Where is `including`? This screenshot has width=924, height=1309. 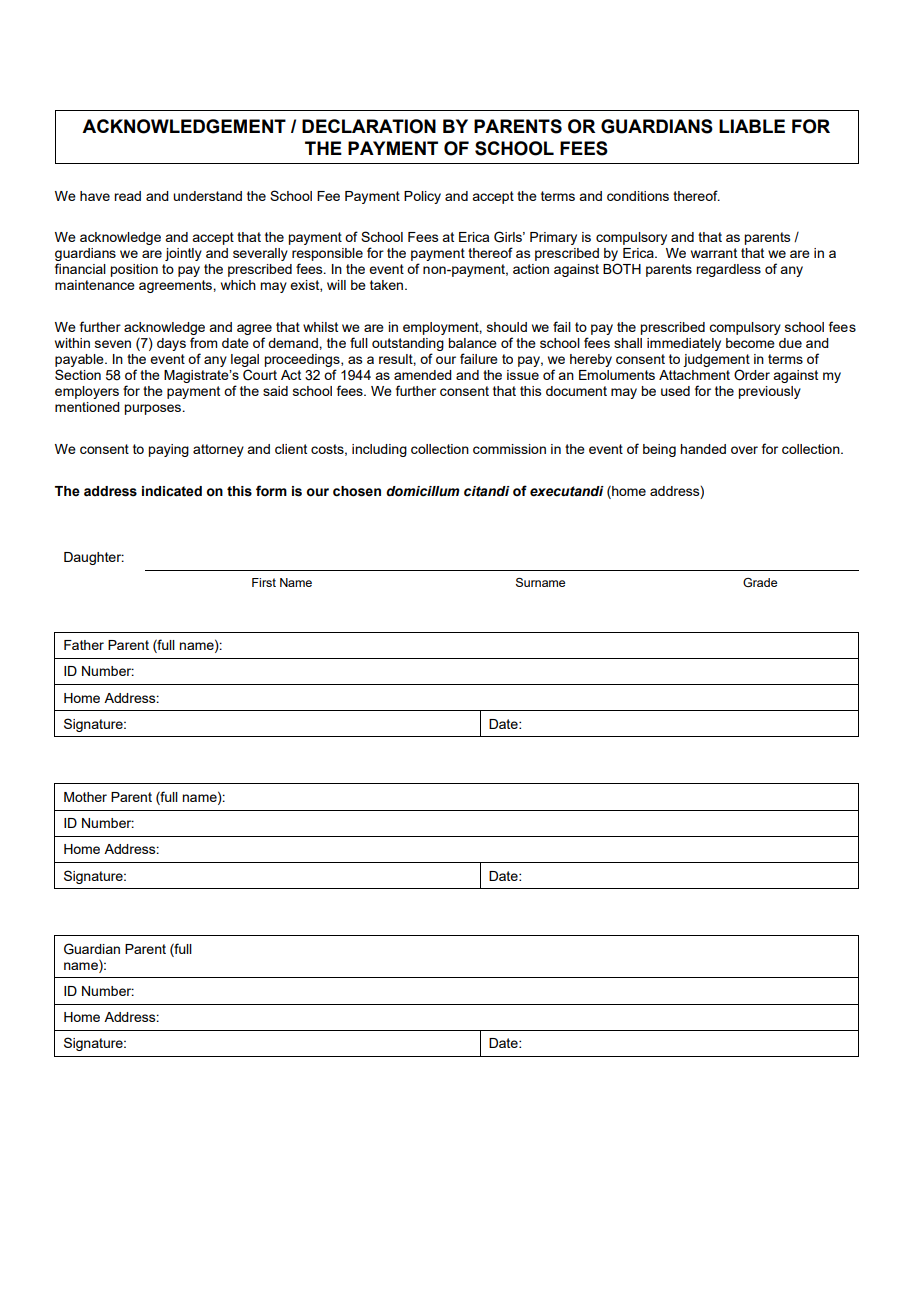
including is located at coordinates (379, 450).
